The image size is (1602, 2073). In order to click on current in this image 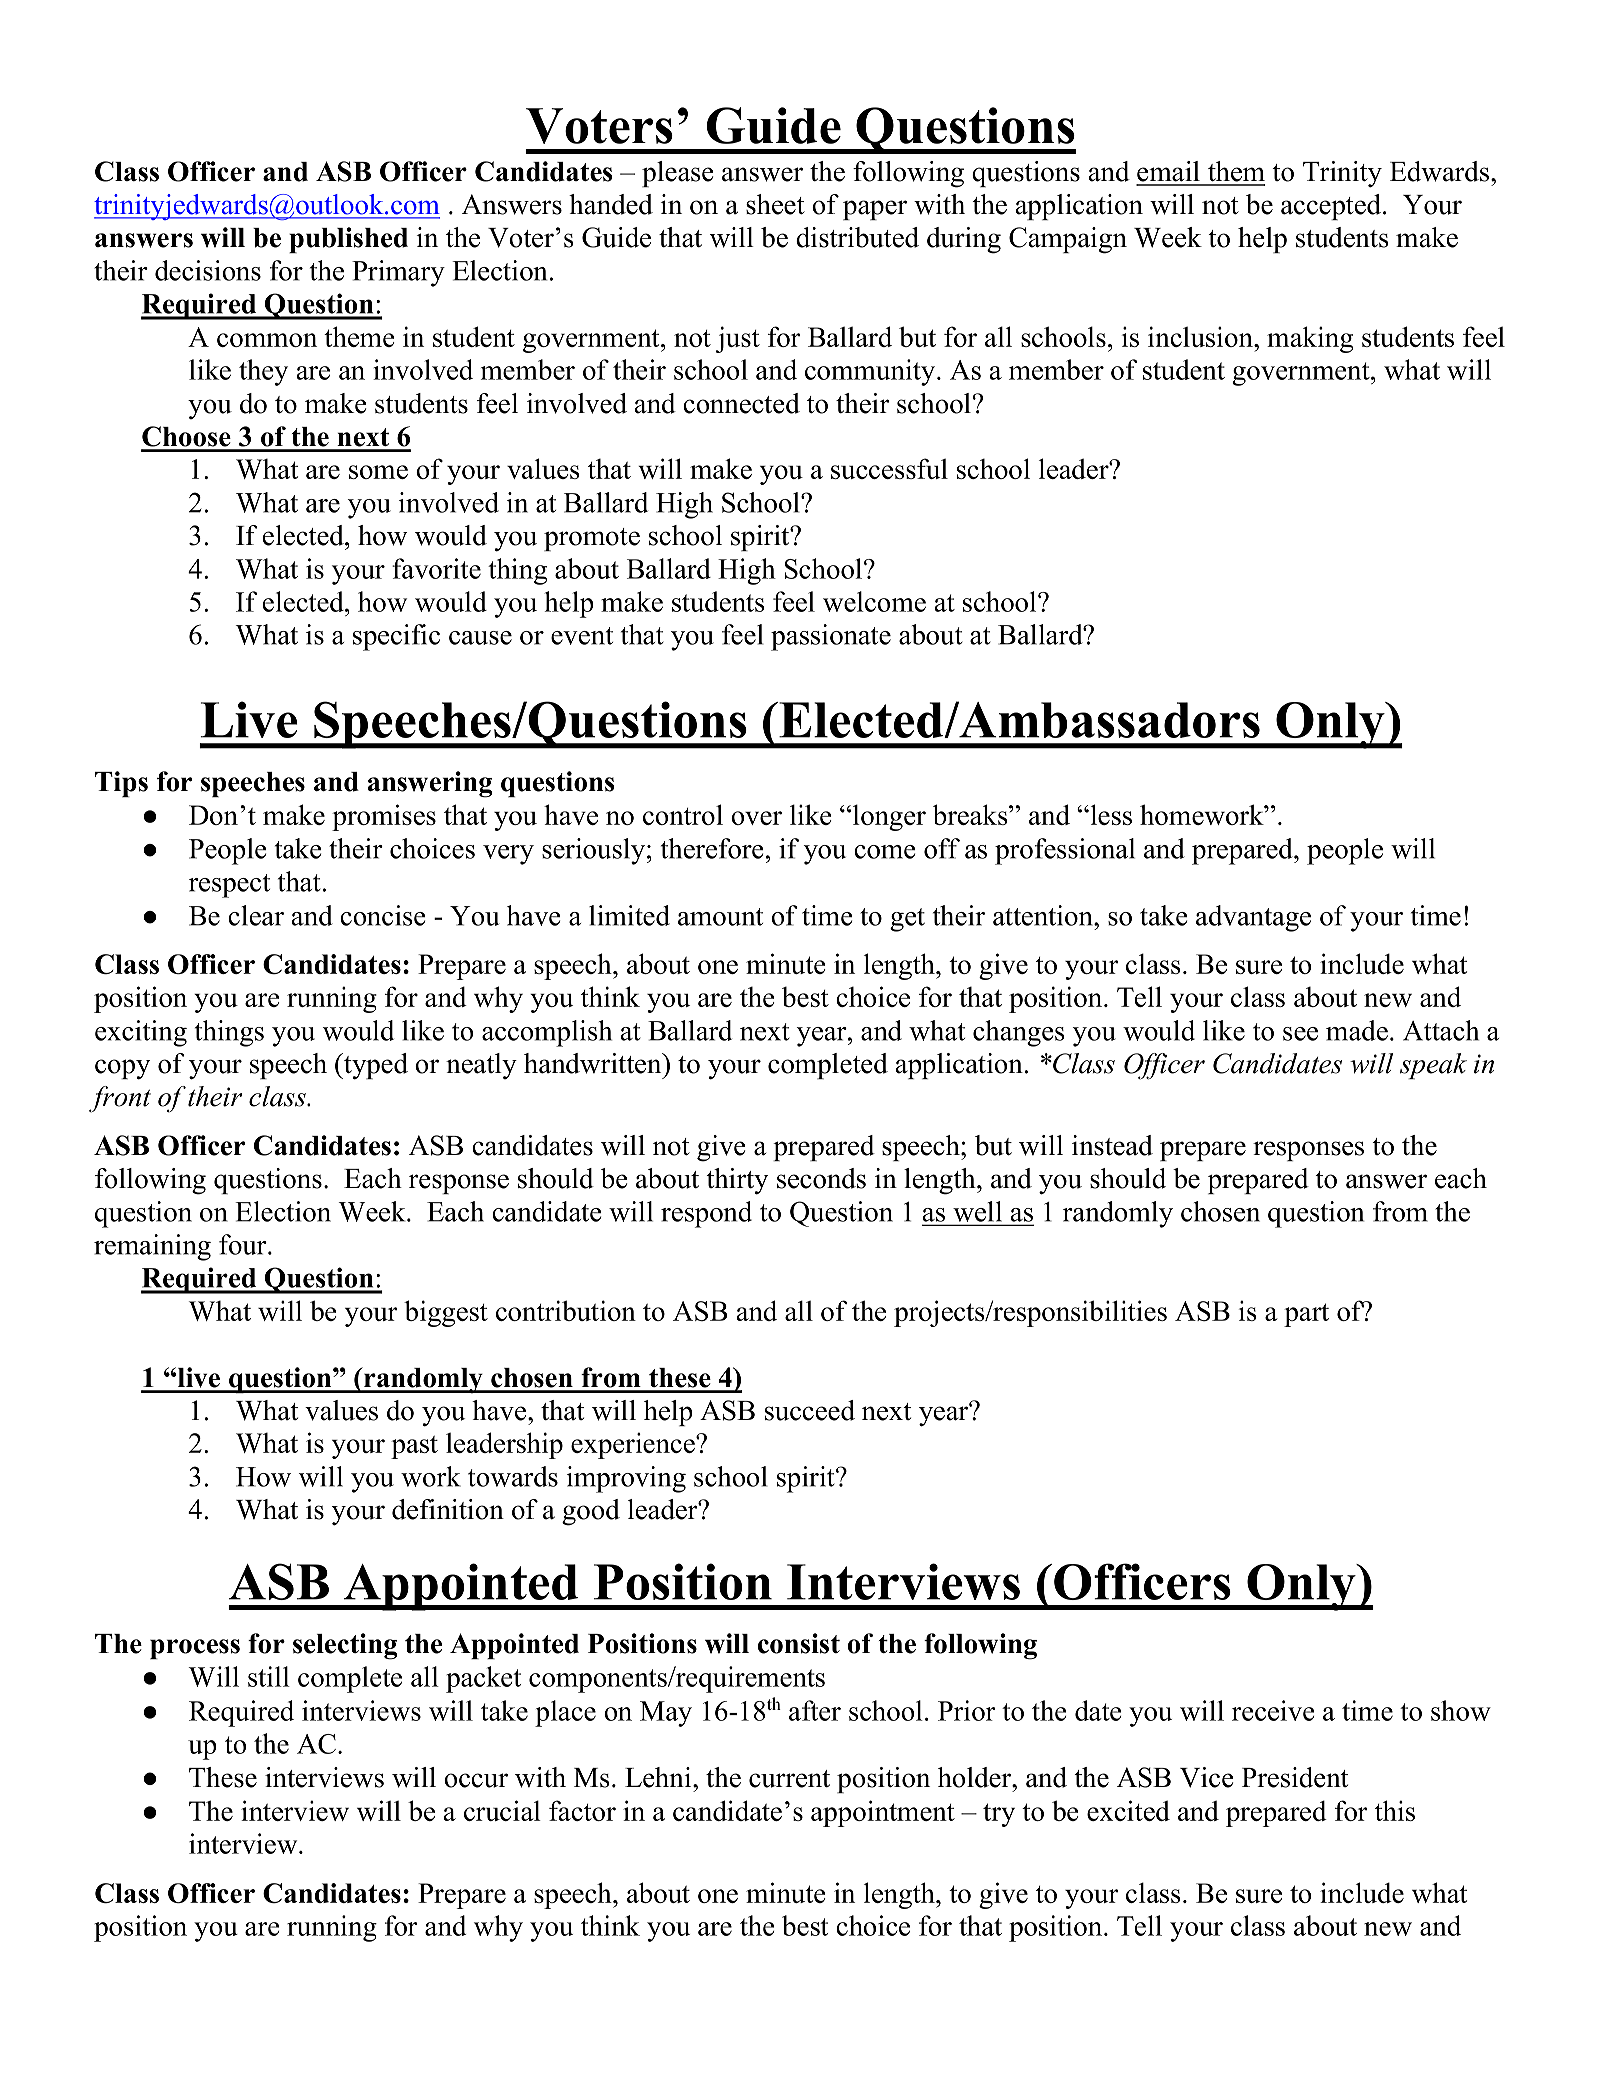, I will do `click(789, 1779)`.
